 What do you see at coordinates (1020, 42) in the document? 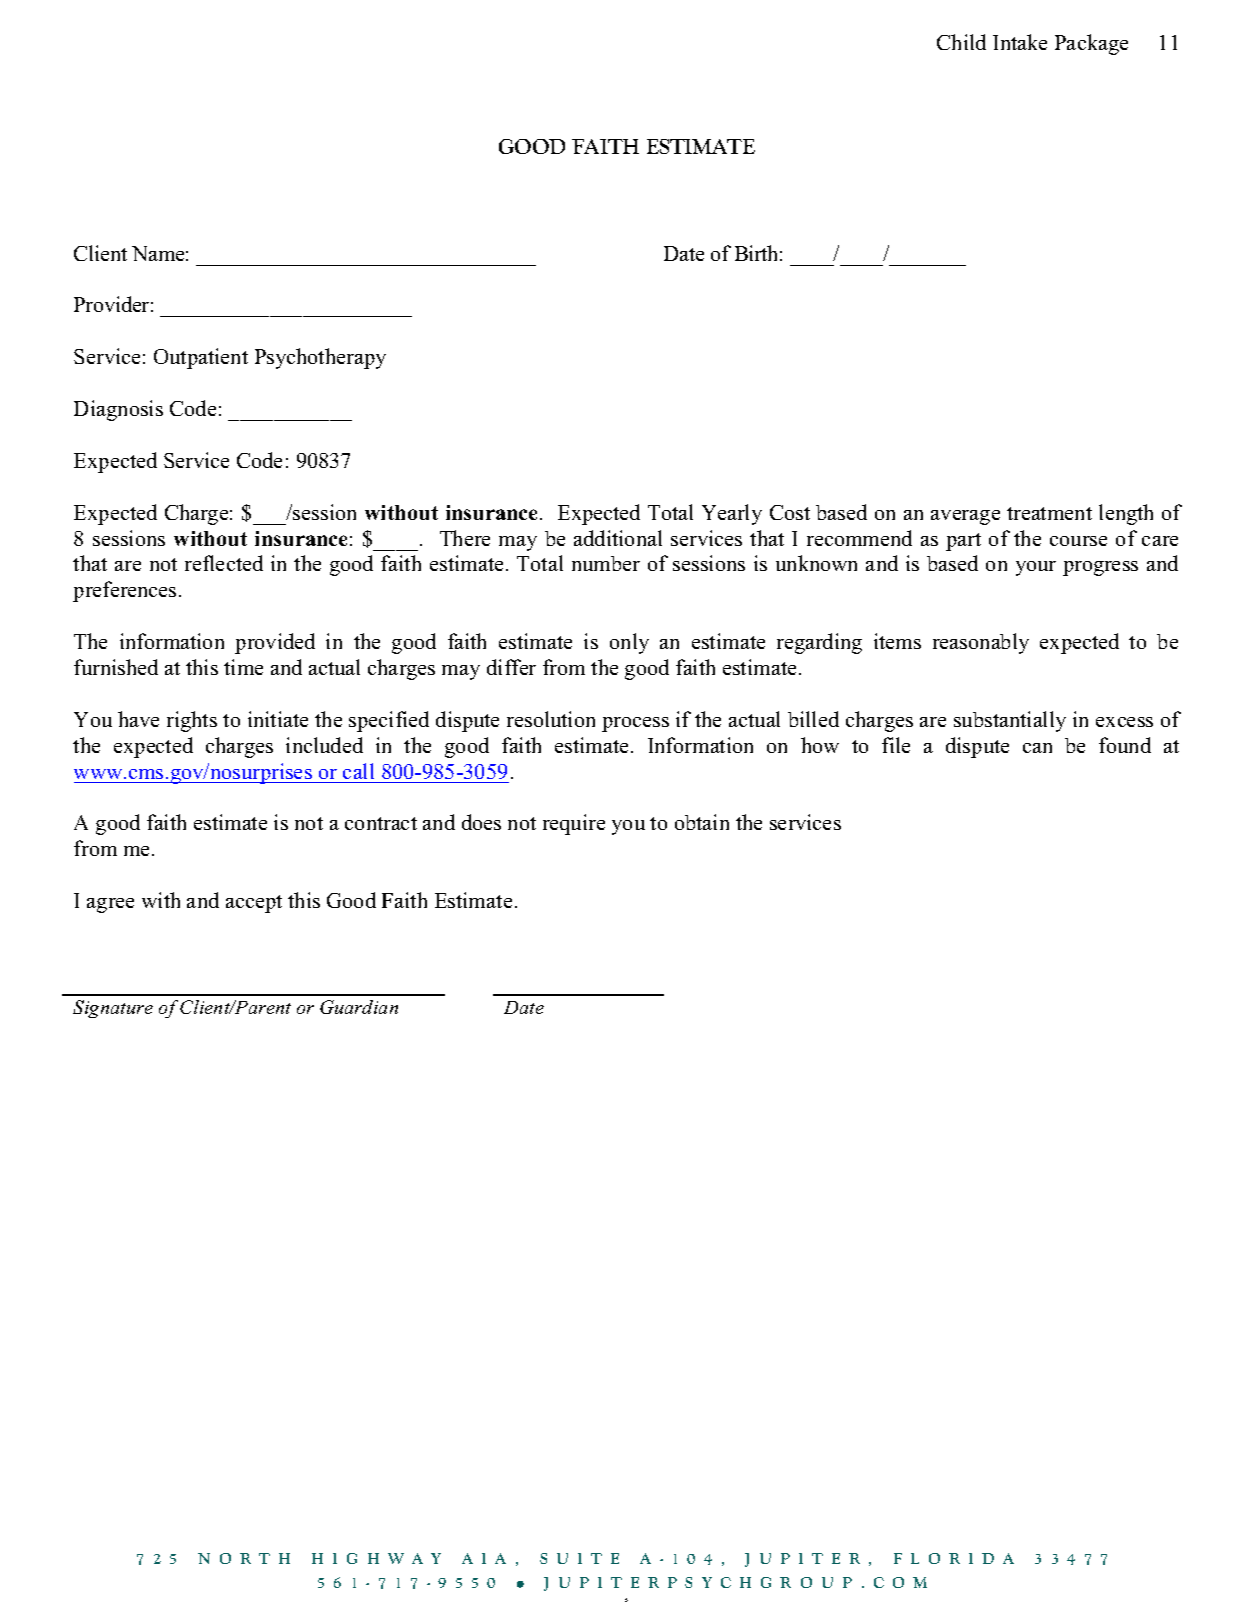
I see `Intake` at bounding box center [1020, 42].
